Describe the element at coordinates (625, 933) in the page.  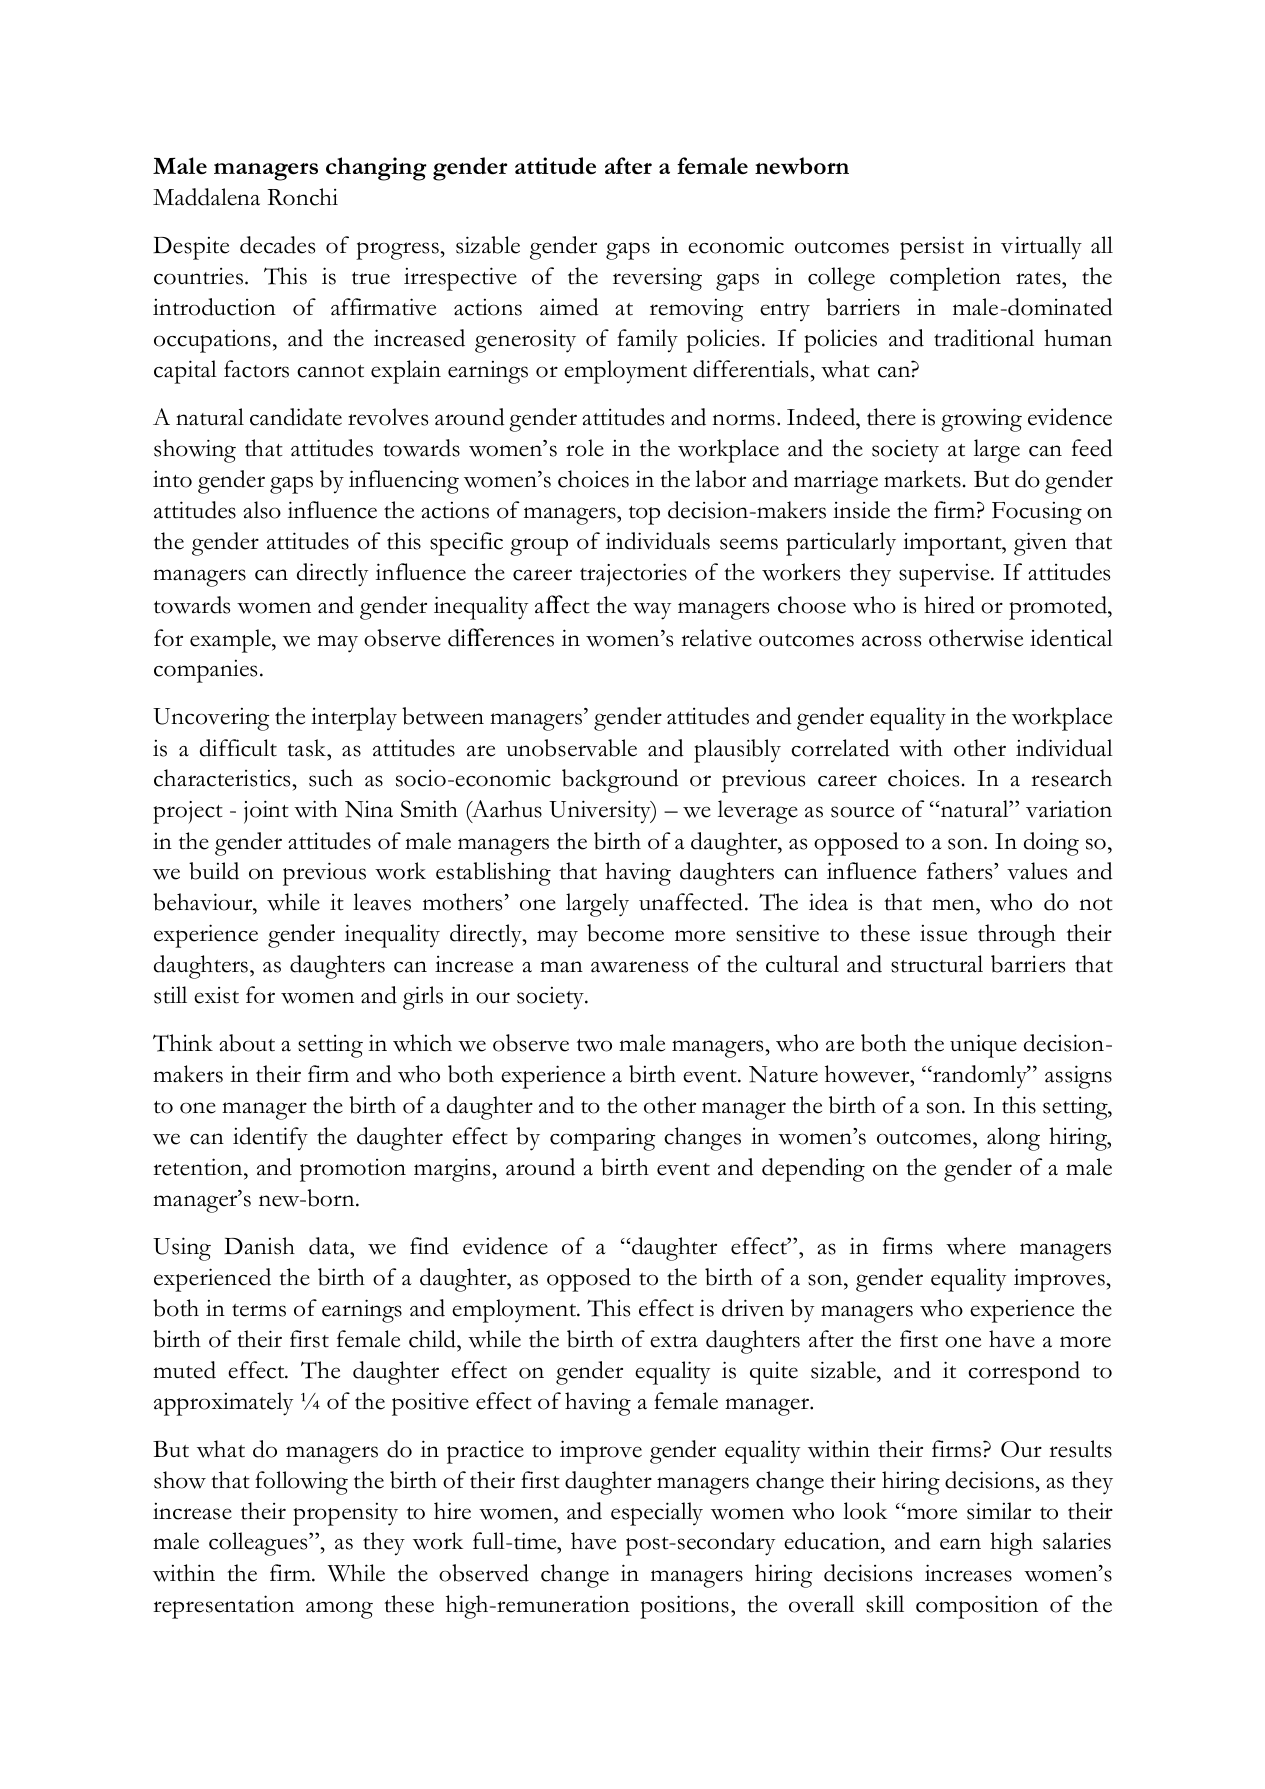
I see `become` at that location.
